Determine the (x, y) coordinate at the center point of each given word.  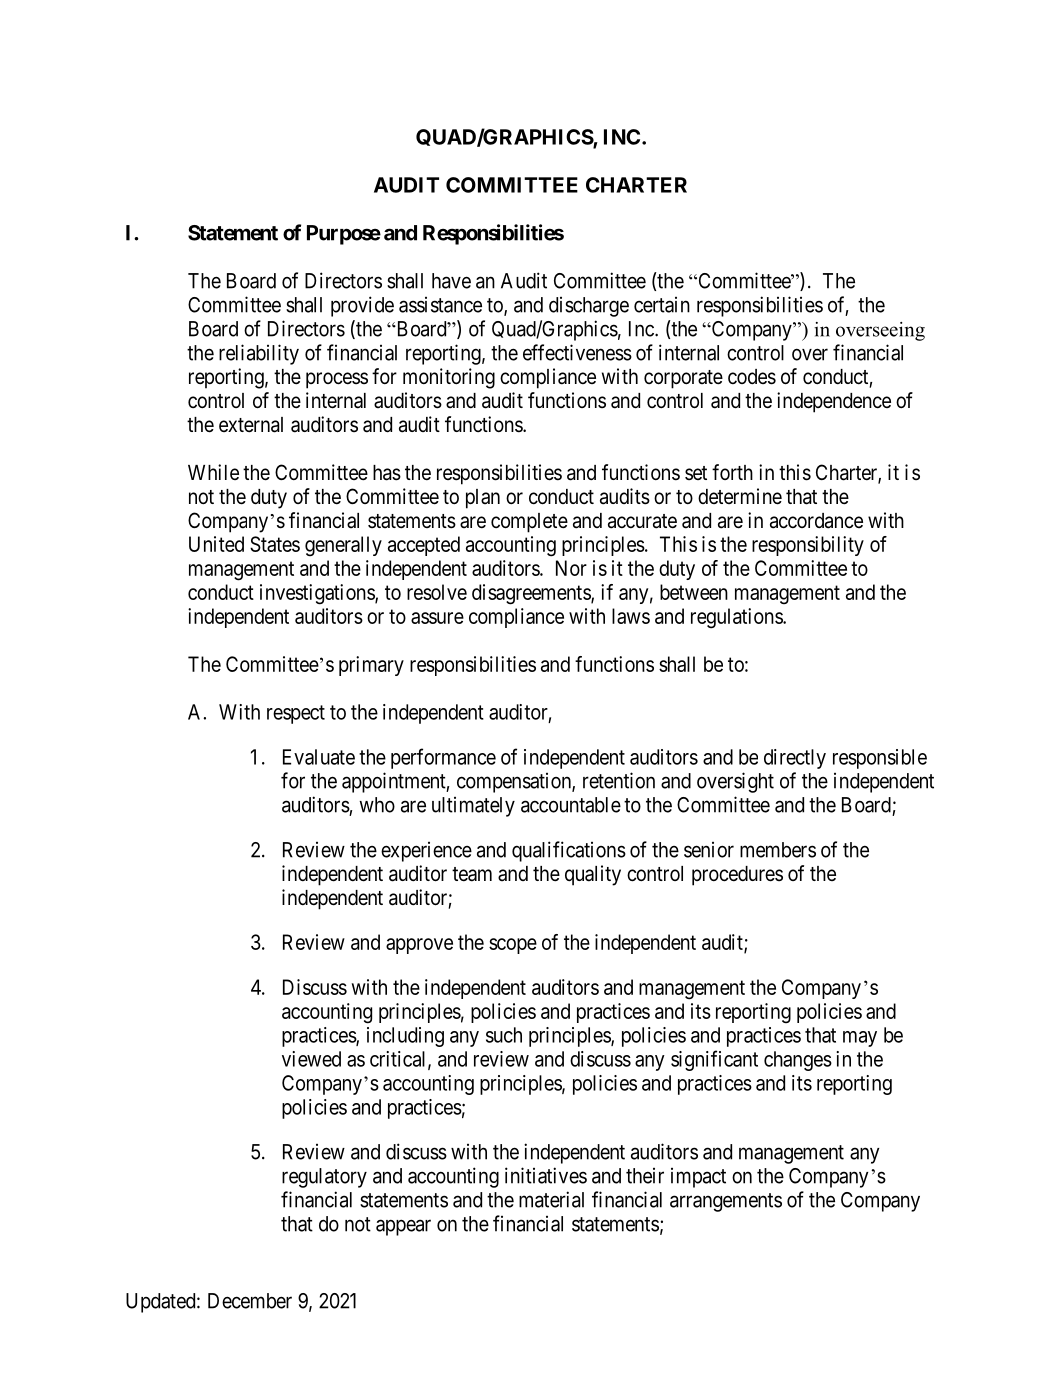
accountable (571, 805)
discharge (589, 307)
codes (752, 377)
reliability (259, 354)
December (250, 1301)
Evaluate (319, 757)
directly (795, 759)
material (551, 1199)
